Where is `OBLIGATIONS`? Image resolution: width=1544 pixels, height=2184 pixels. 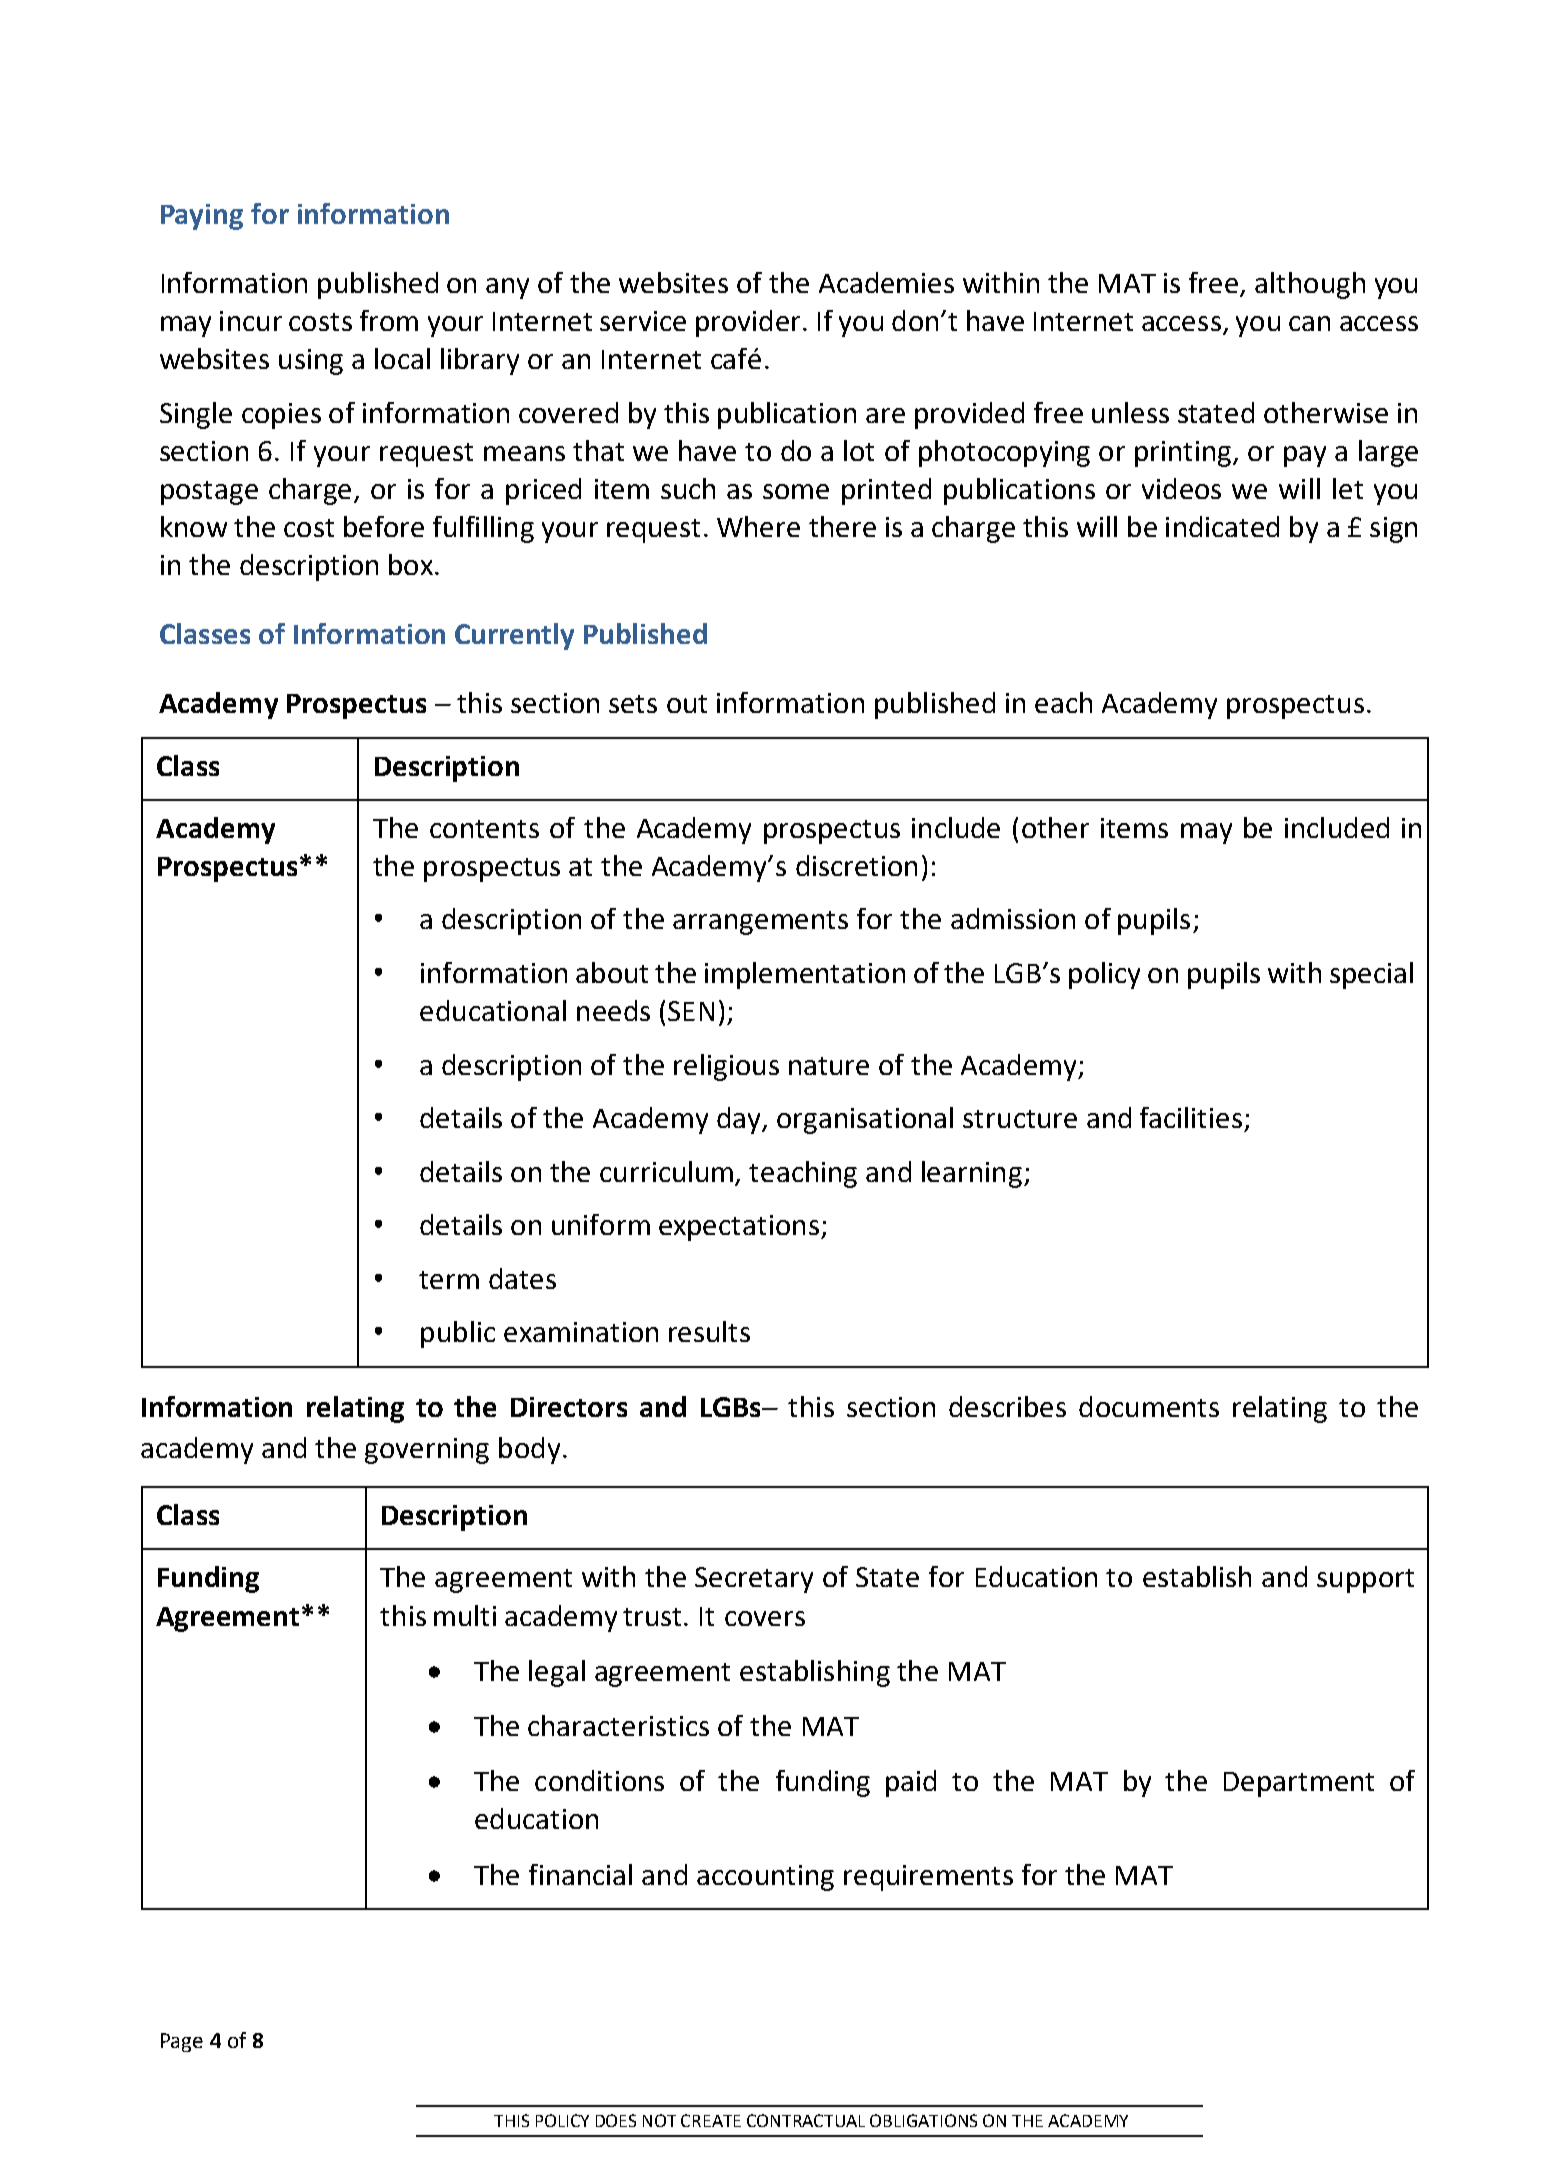
OBLIGATIONS is located at coordinates (923, 2120).
